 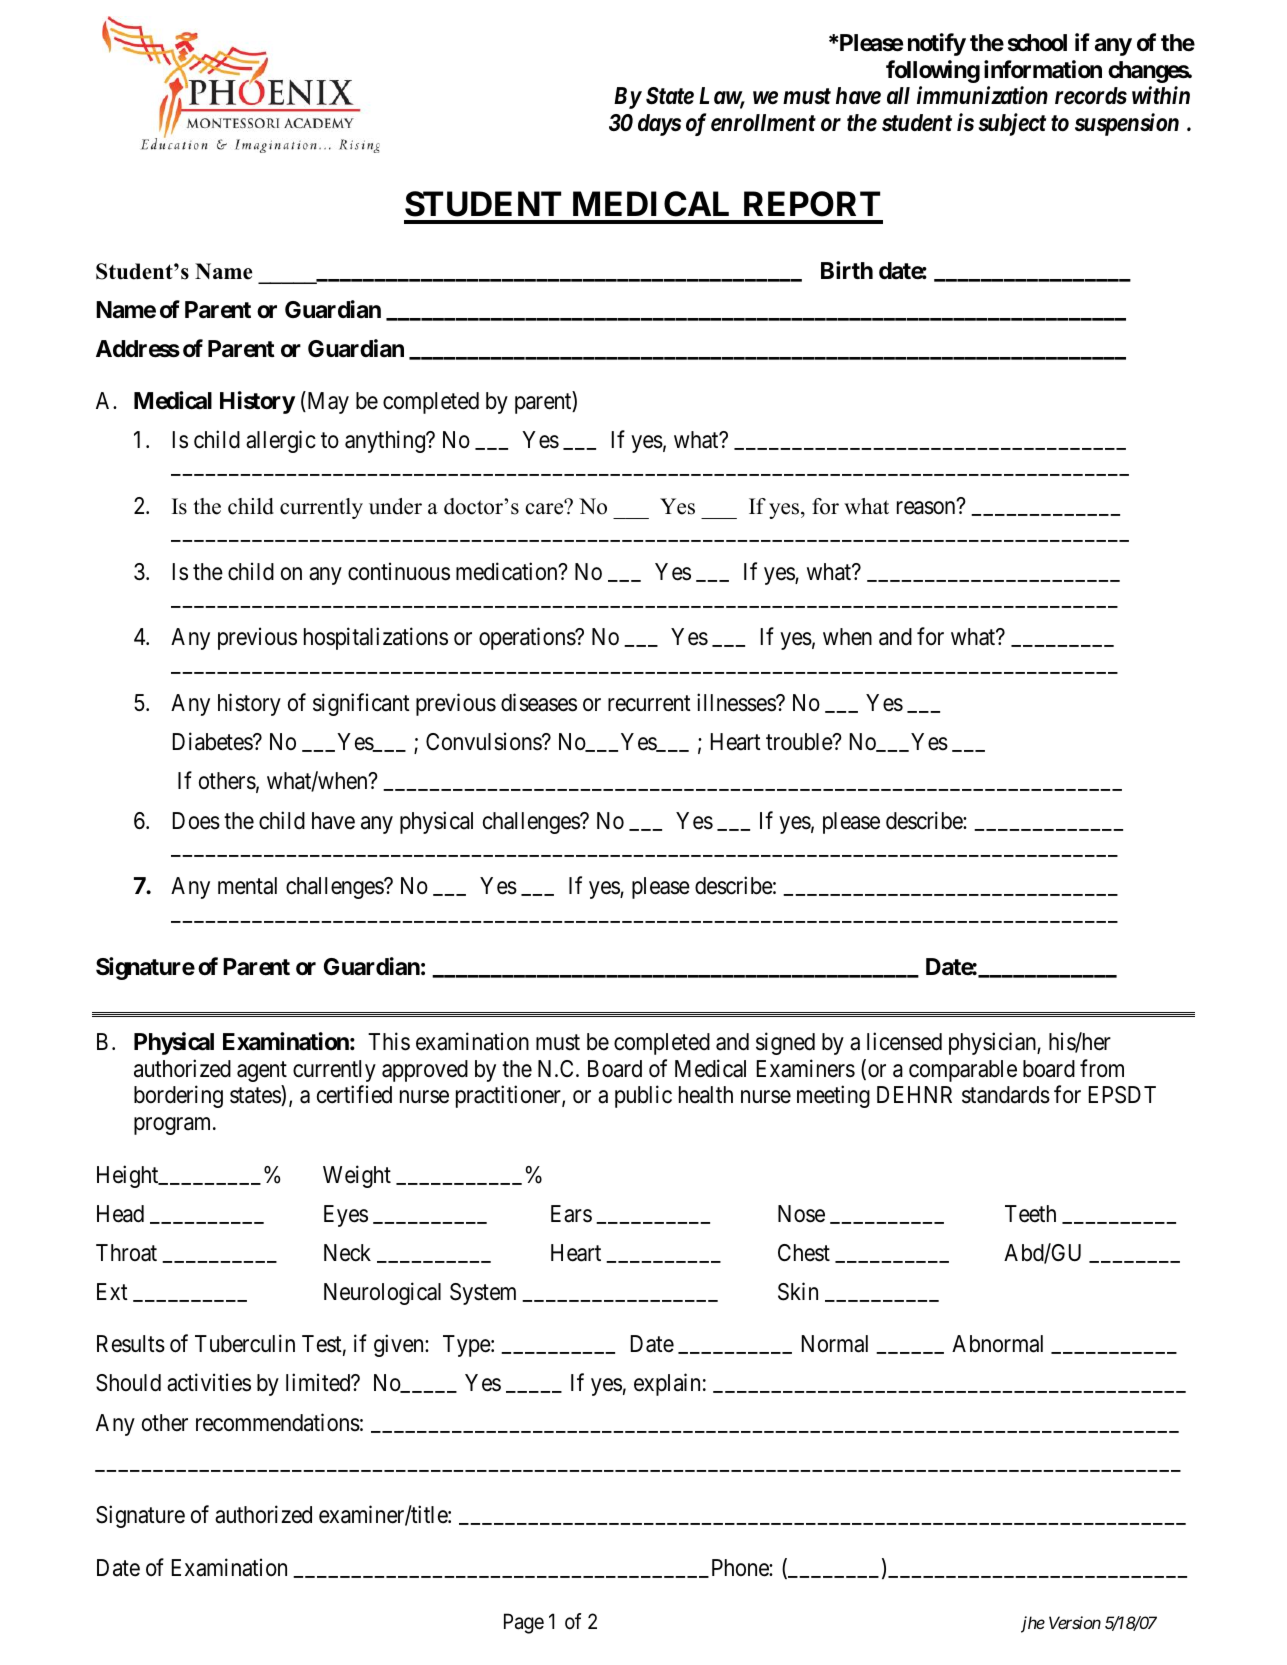 What do you see at coordinates (1043, 69) in the image?
I see `information` at bounding box center [1043, 69].
